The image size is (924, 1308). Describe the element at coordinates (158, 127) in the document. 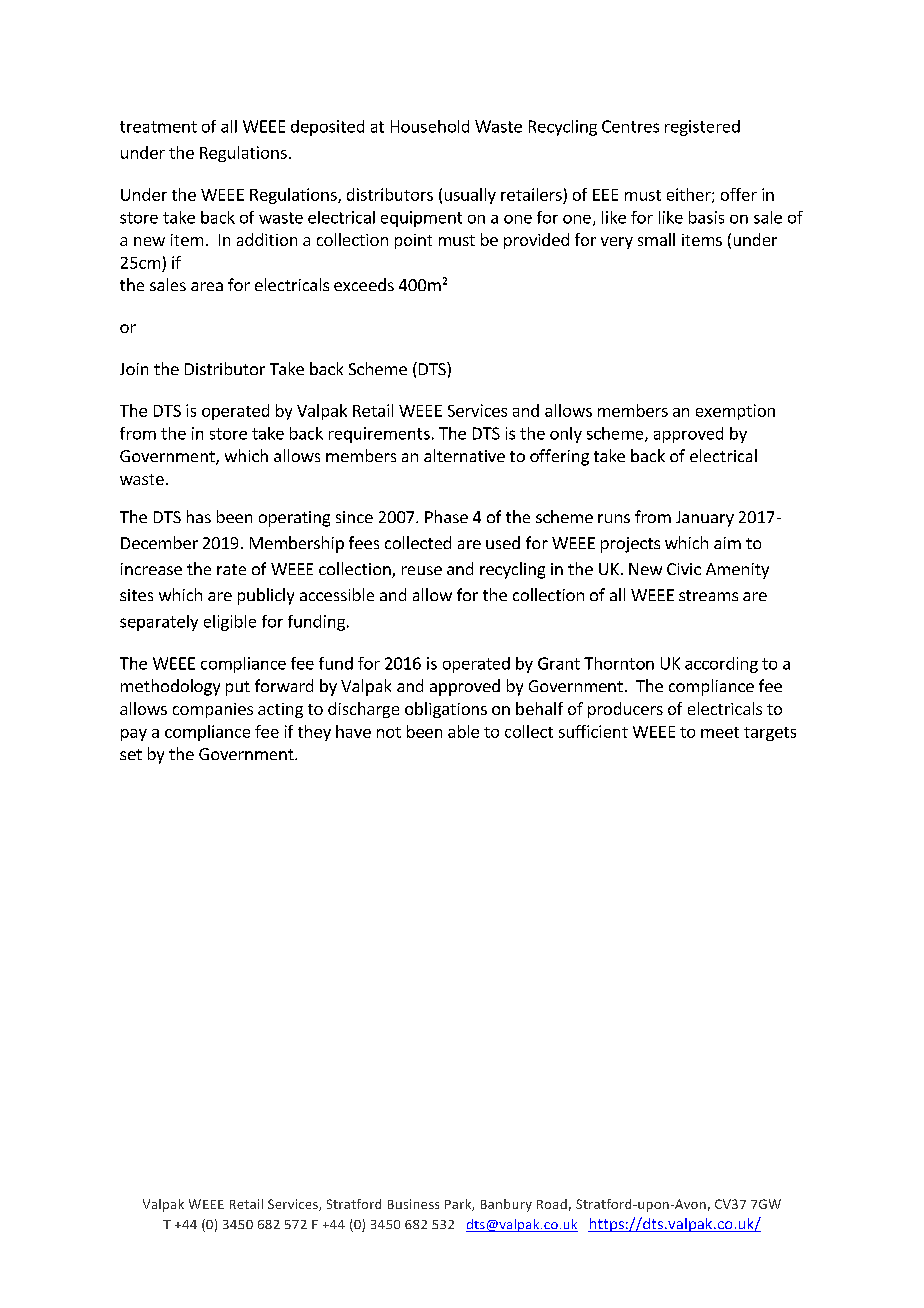

I see `treatment` at that location.
